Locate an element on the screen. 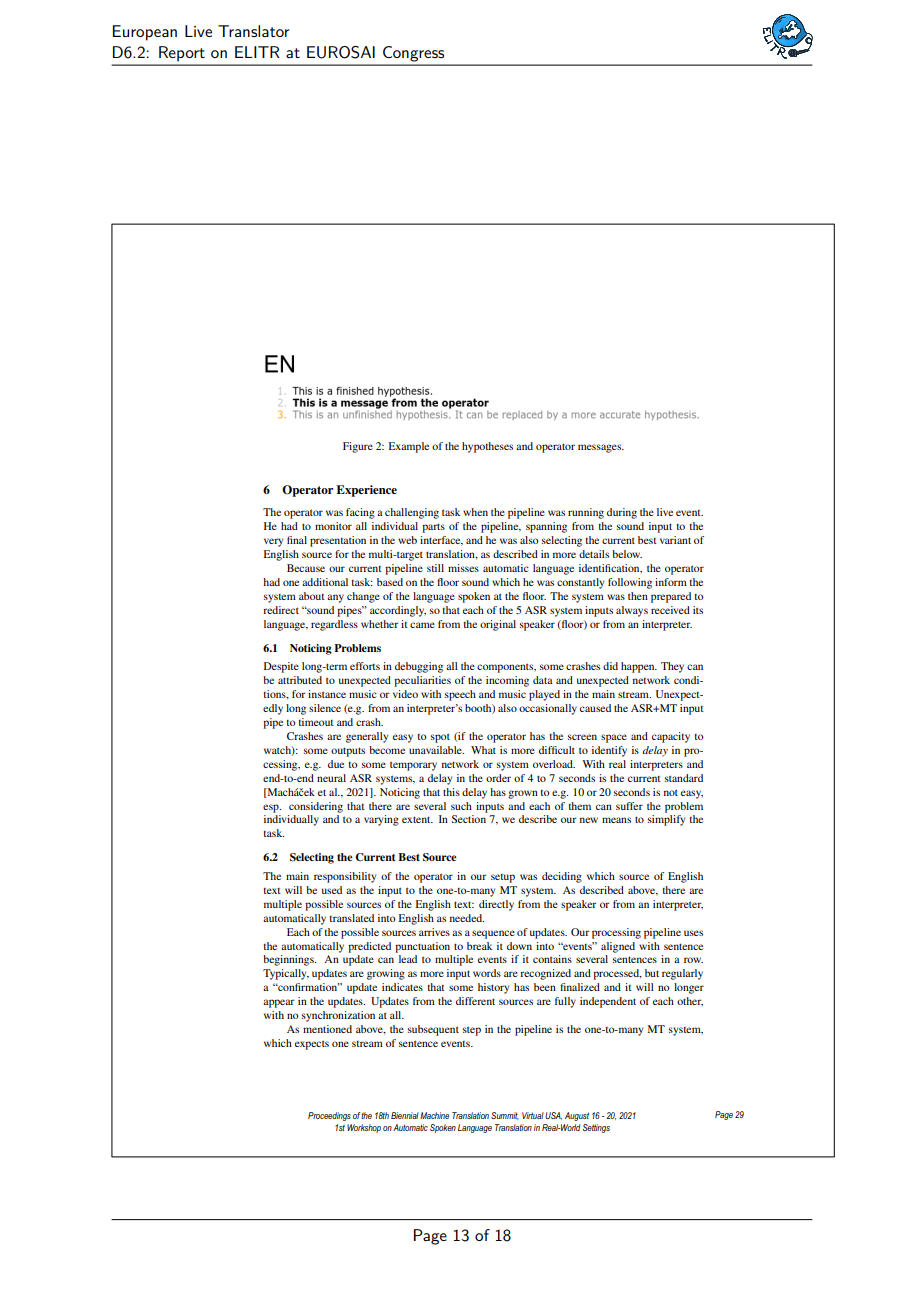  European is located at coordinates (145, 33).
